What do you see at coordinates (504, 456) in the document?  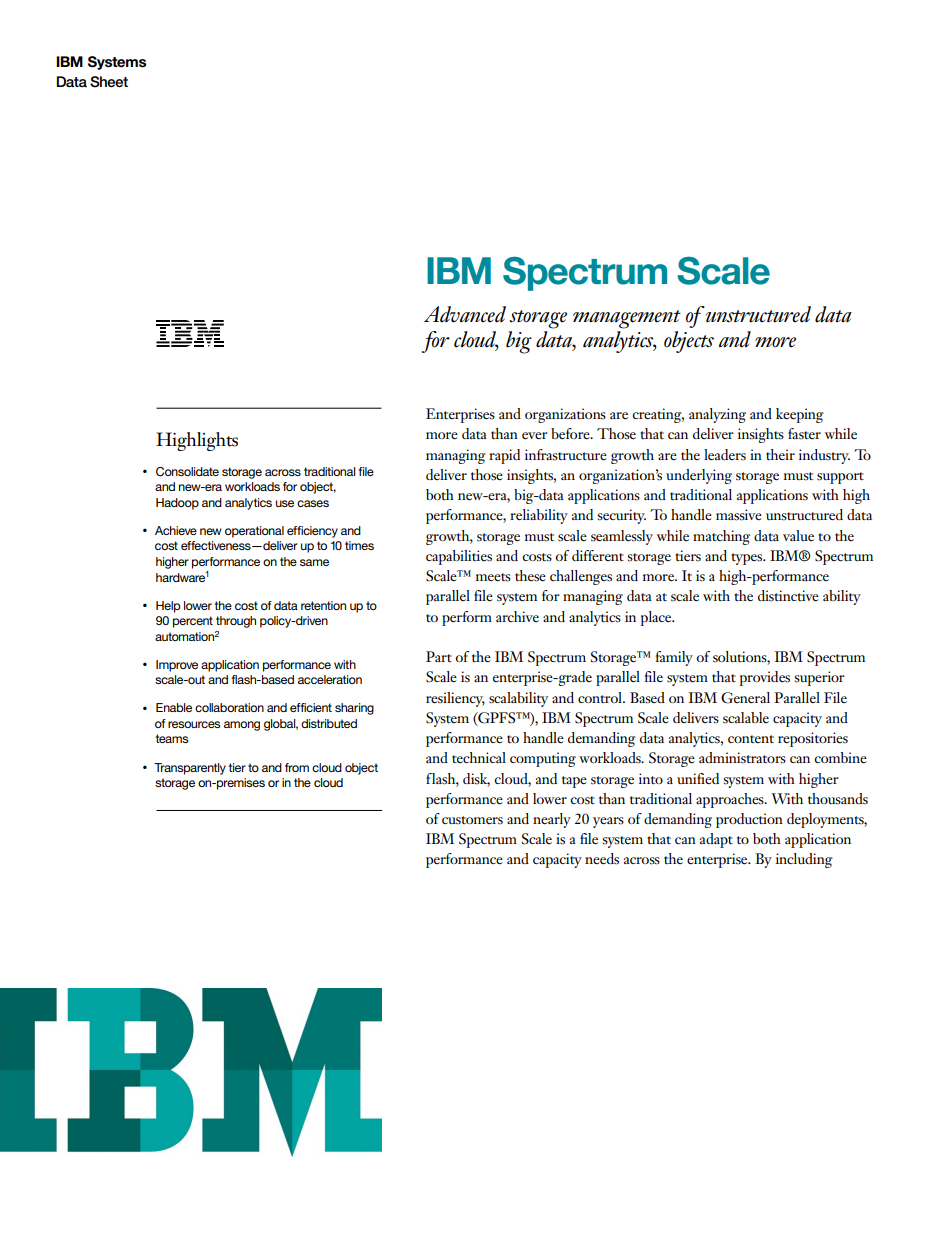 I see `rapid` at bounding box center [504, 456].
